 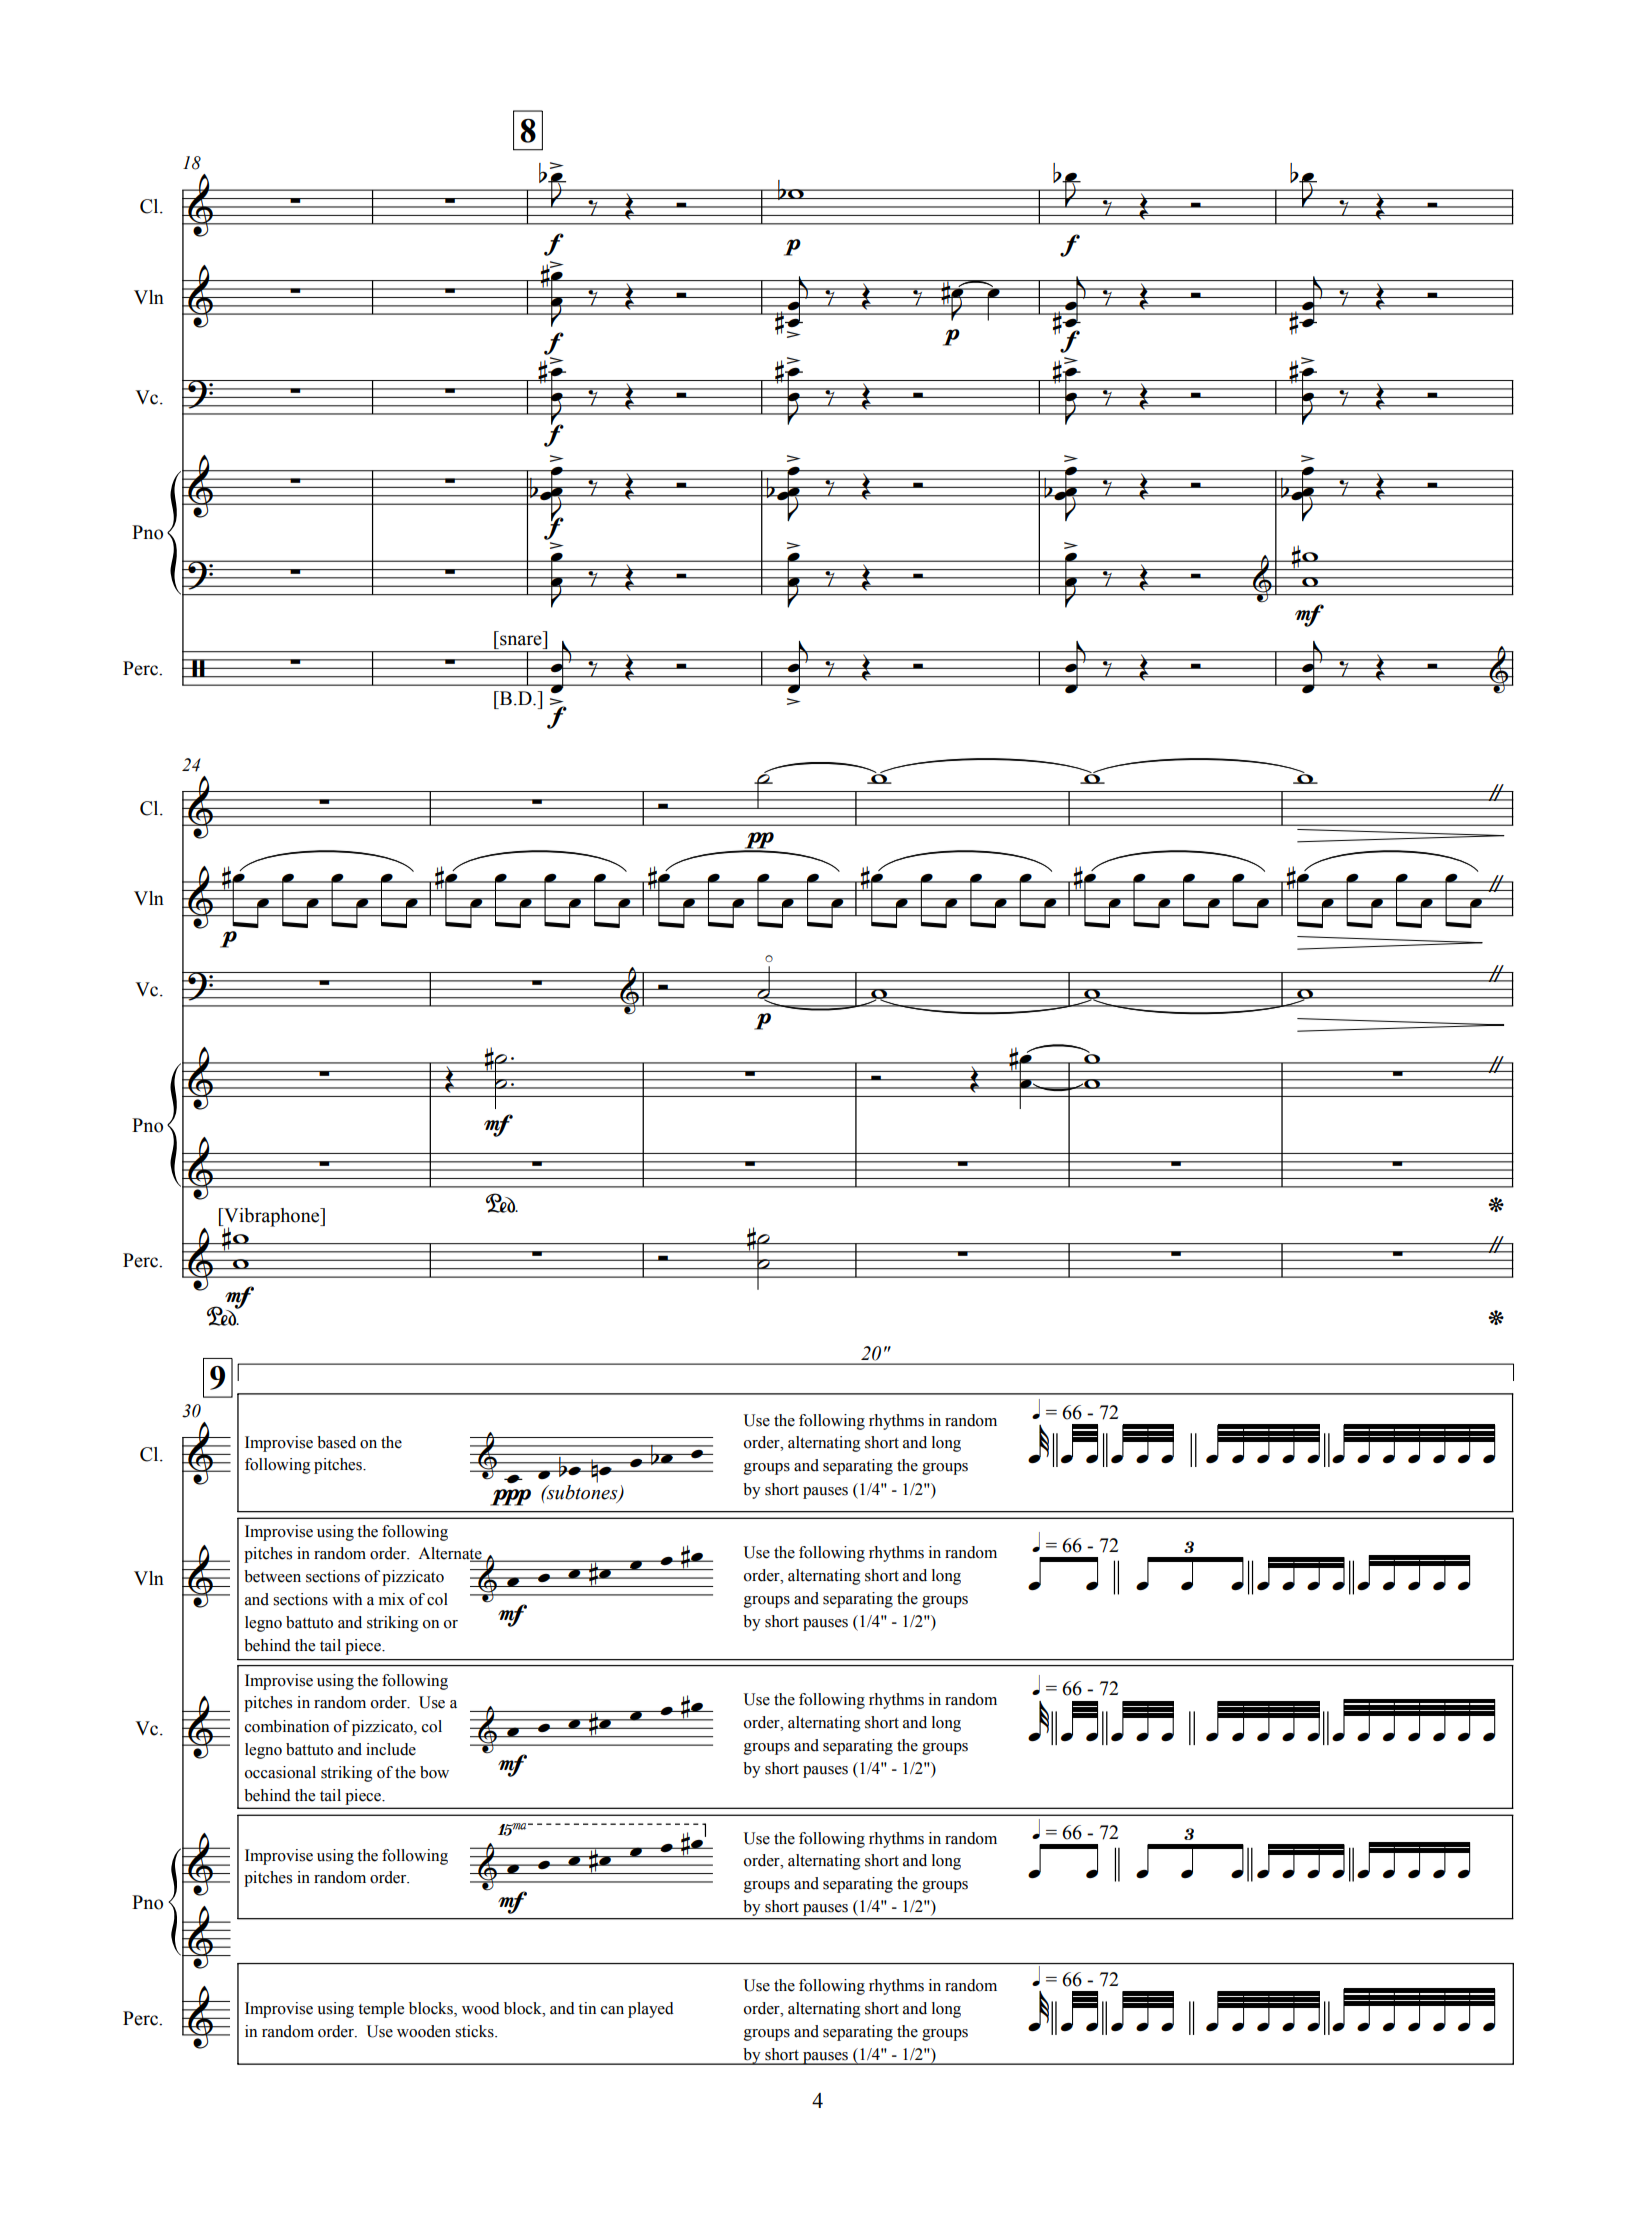 What do you see at coordinates (451, 1554) in the screenshot?
I see `Alternate` at bounding box center [451, 1554].
